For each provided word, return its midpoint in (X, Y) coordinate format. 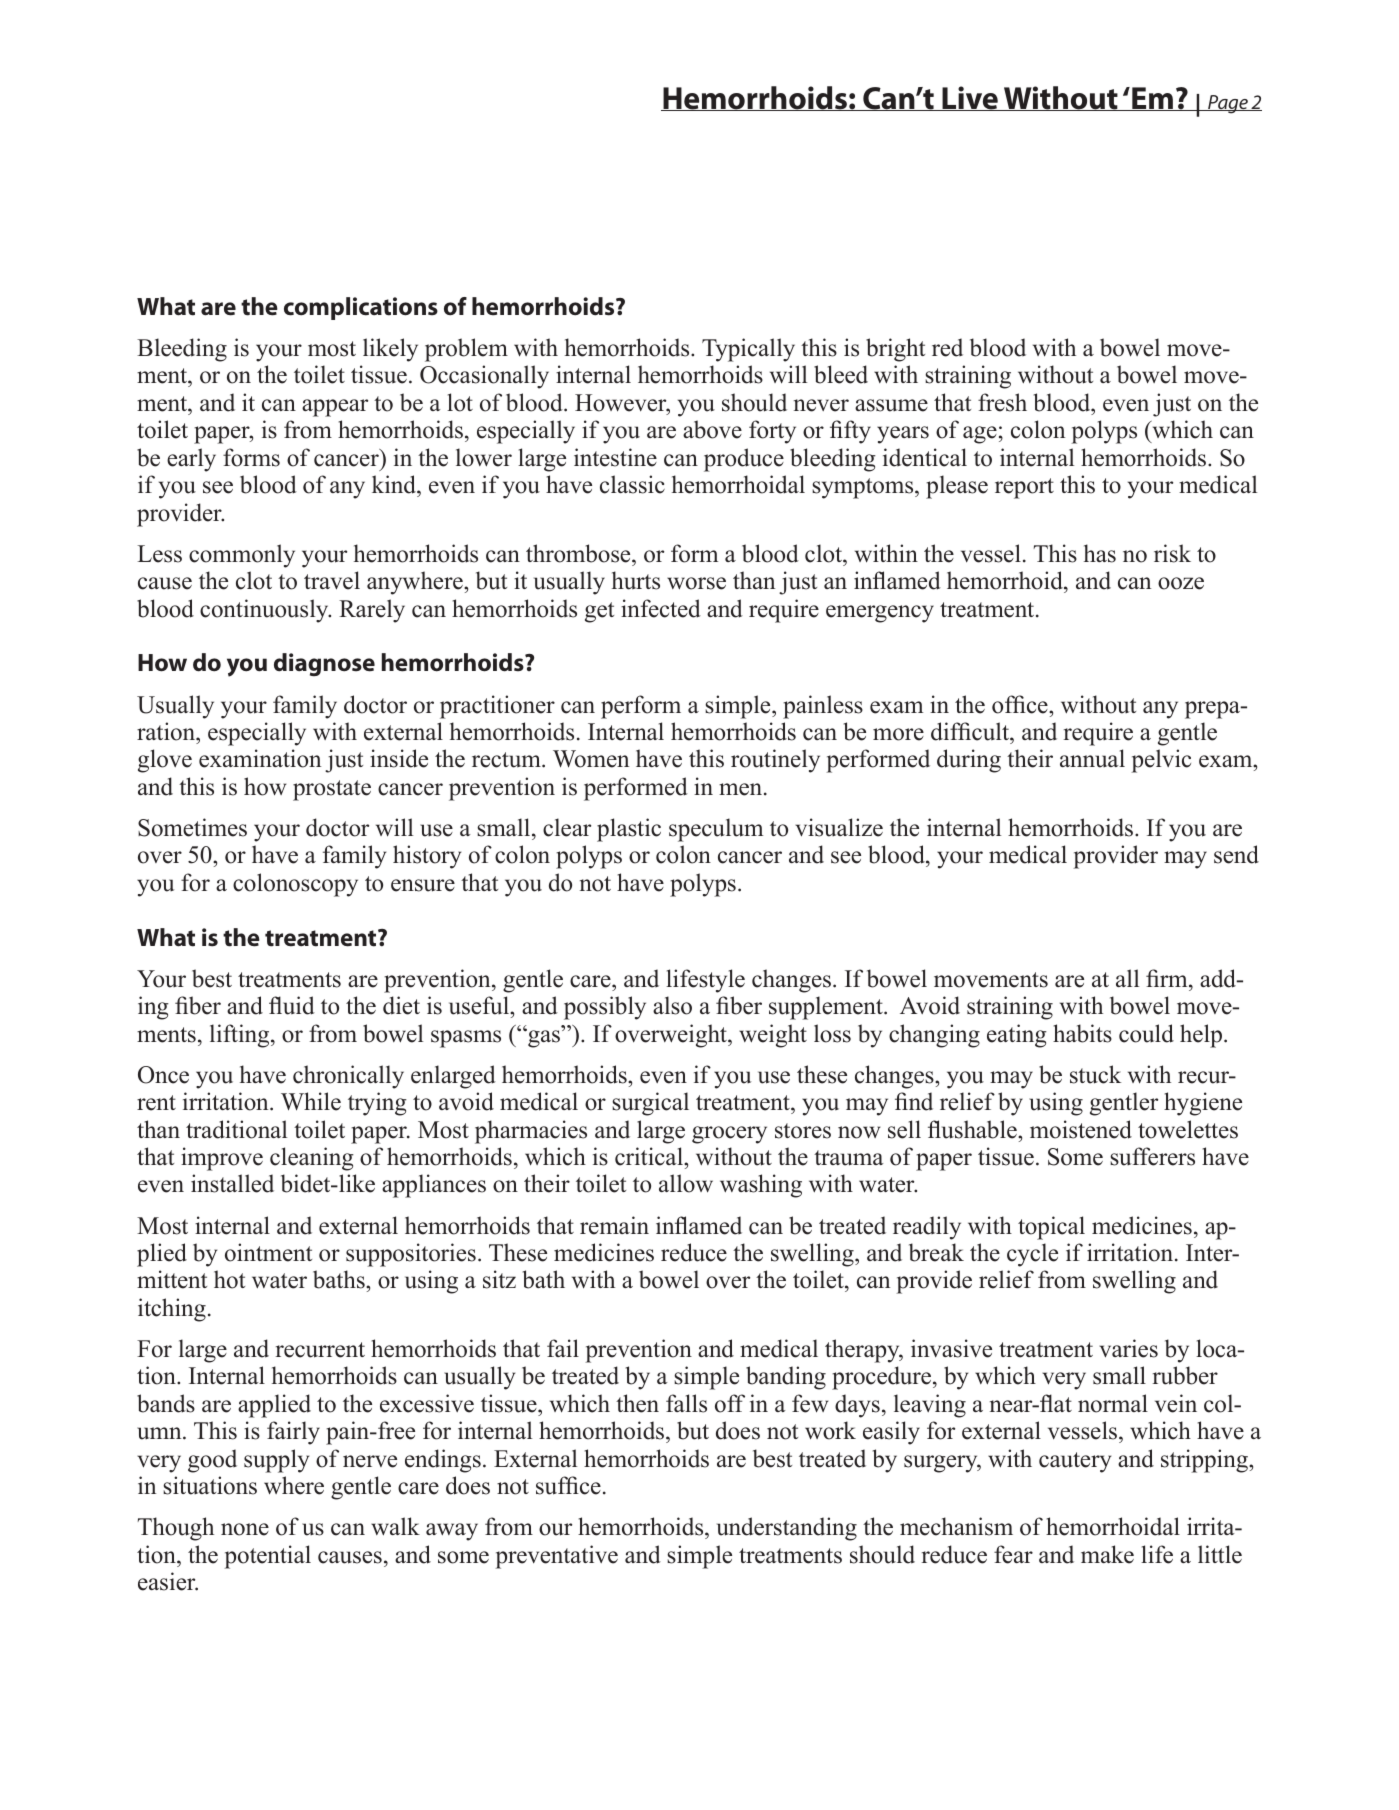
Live (970, 98)
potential (268, 1557)
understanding (787, 1529)
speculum (716, 830)
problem (466, 350)
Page (1228, 104)
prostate (332, 790)
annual (1092, 758)
